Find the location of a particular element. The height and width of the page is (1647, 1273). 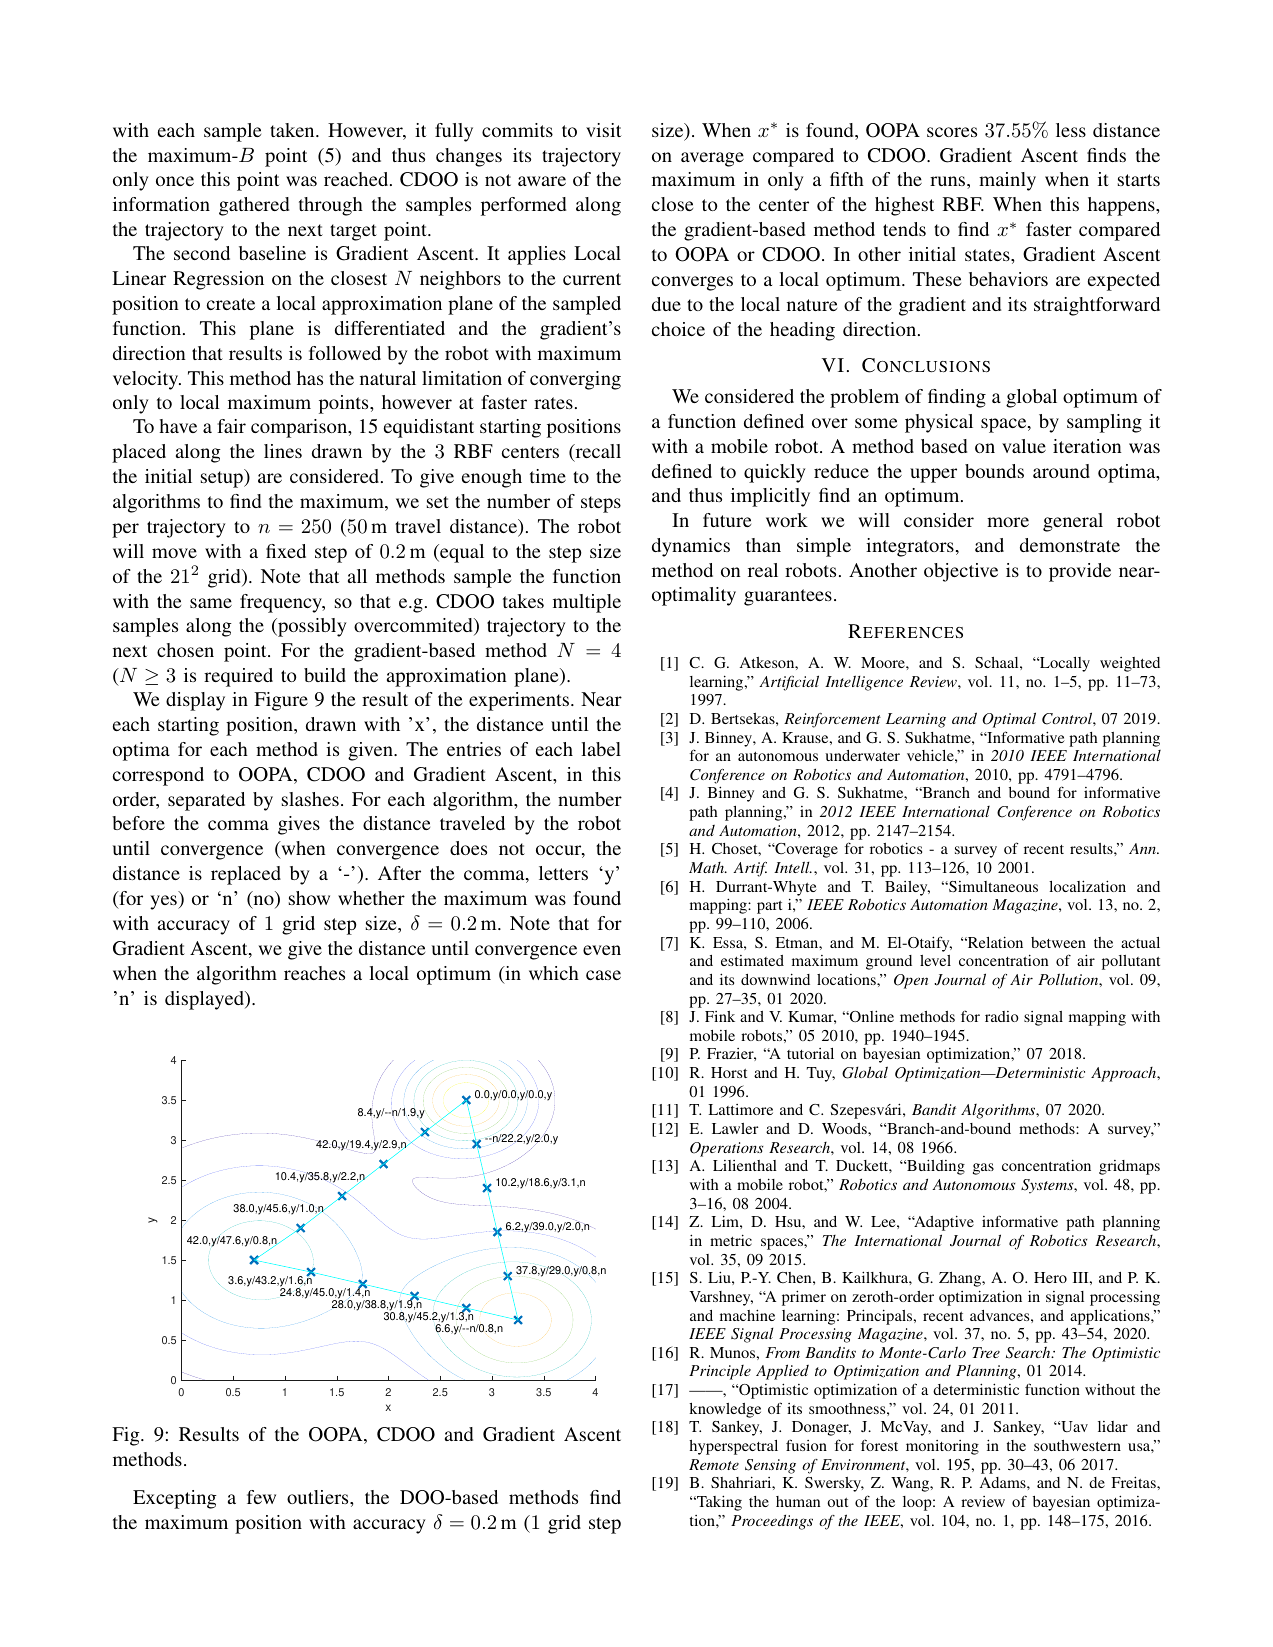

few is located at coordinates (261, 1497).
